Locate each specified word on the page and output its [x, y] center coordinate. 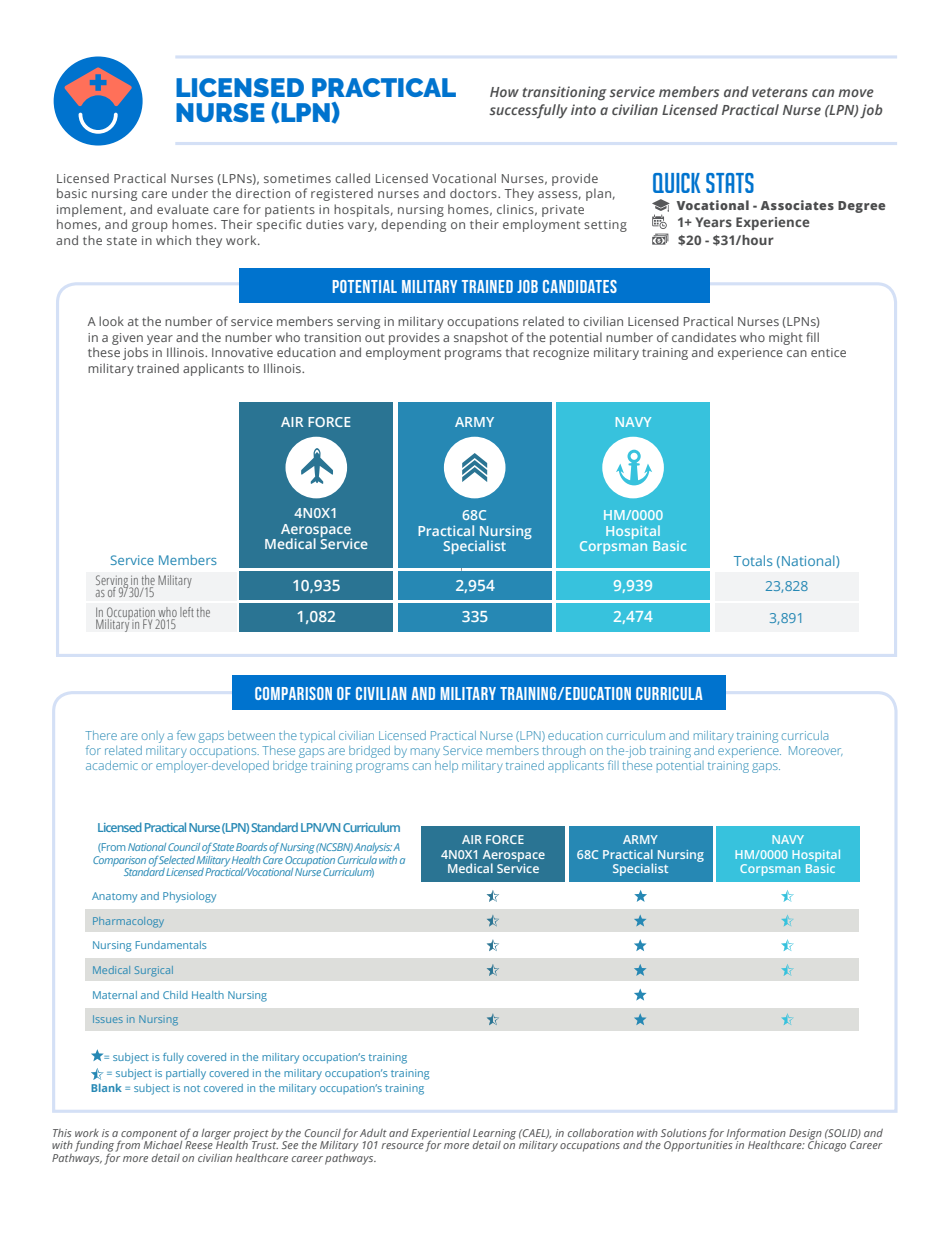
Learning [494, 1135]
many [425, 753]
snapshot [481, 338]
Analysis [373, 848]
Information [756, 1135]
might [786, 338]
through [563, 752]
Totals [753, 560]
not [192, 1088]
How [504, 92]
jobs [135, 353]
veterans [780, 92]
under [190, 193]
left [187, 612]
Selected [177, 860]
